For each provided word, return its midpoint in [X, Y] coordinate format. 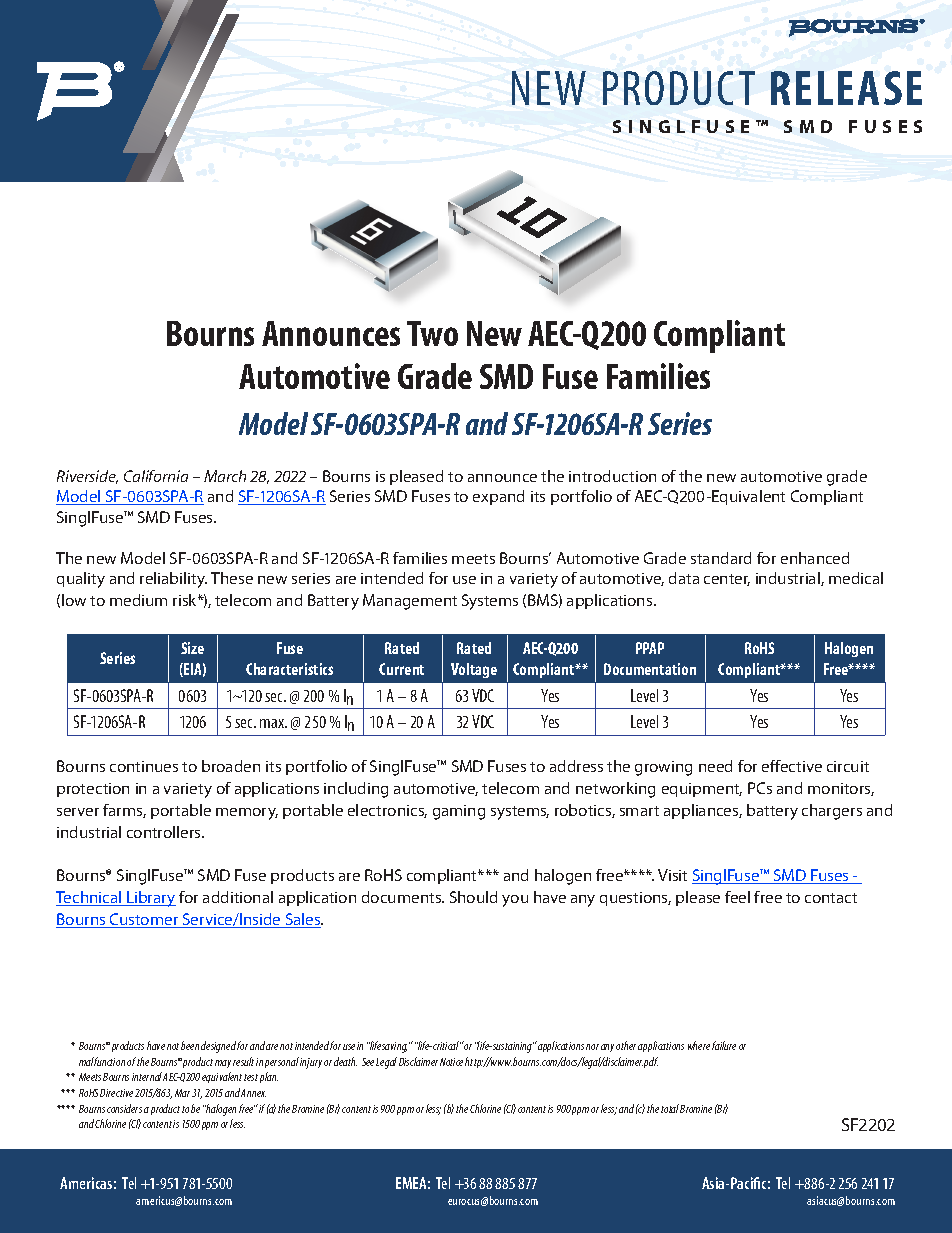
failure [724, 1045]
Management [410, 602]
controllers [165, 832]
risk [186, 600]
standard [721, 558]
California [156, 476]
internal [148, 1076]
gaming [459, 812]
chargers [832, 812]
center [727, 580]
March [225, 476]
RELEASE [846, 88]
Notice [451, 1062]
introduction [612, 476]
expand [498, 497]
